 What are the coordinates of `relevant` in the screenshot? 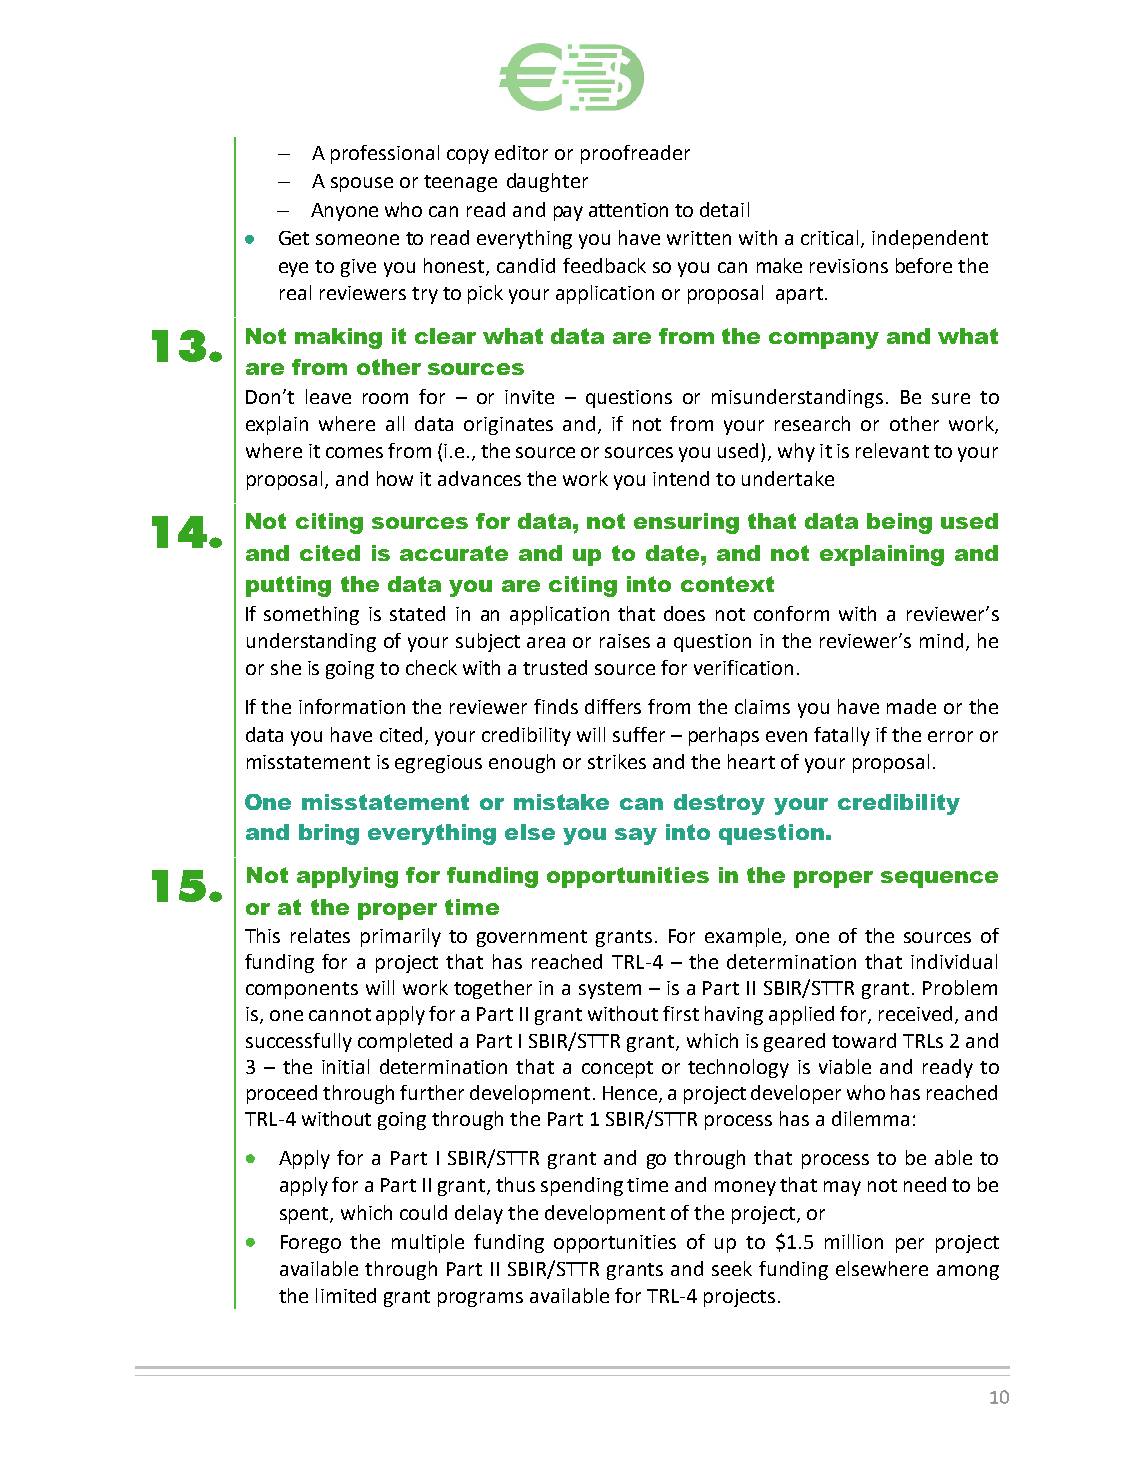 It's located at (892, 450).
